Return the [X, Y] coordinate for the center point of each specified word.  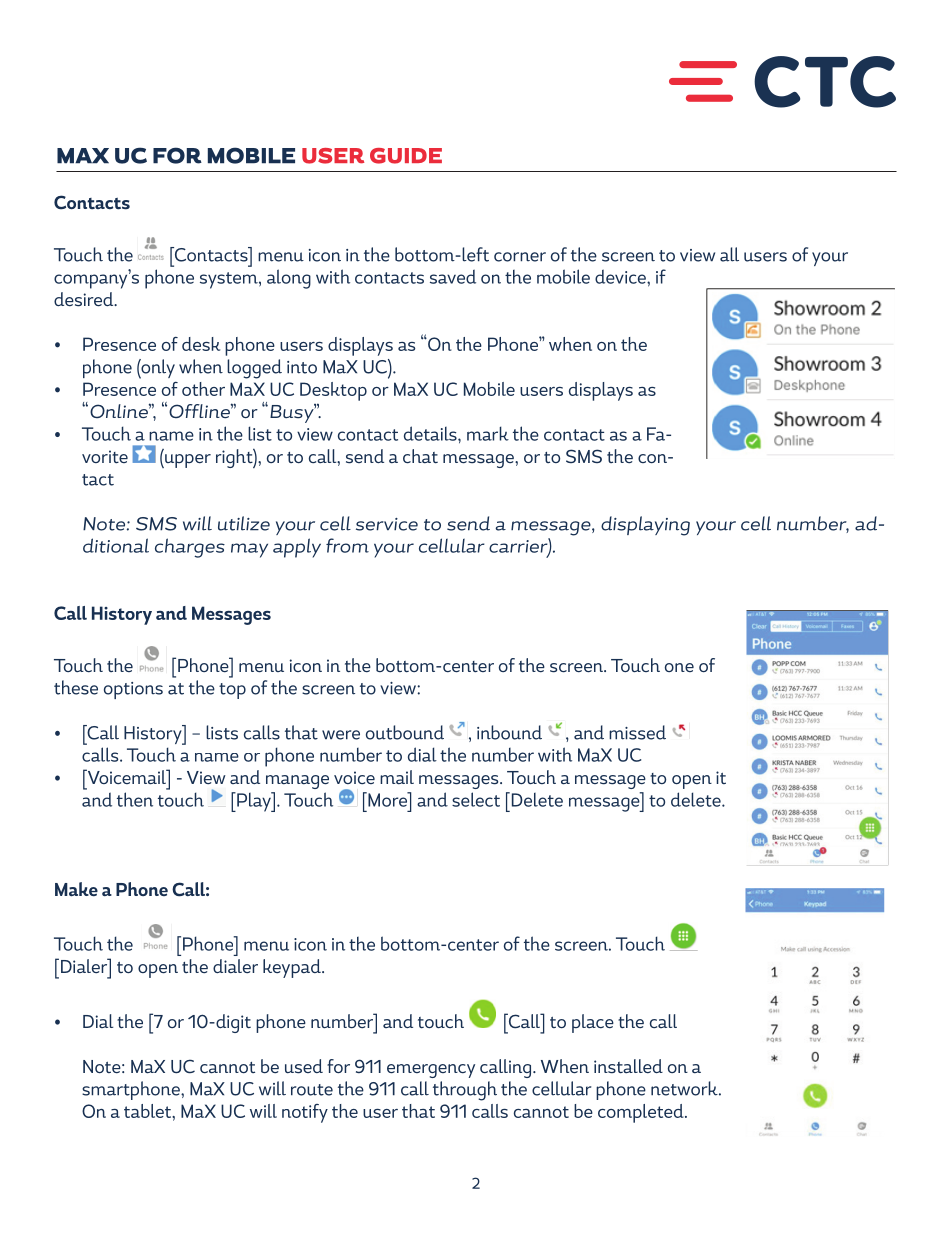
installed [628, 1066]
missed [637, 732]
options [133, 690]
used [304, 1066]
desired [85, 299]
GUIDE [406, 156]
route [312, 1090]
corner [520, 257]
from [347, 545]
